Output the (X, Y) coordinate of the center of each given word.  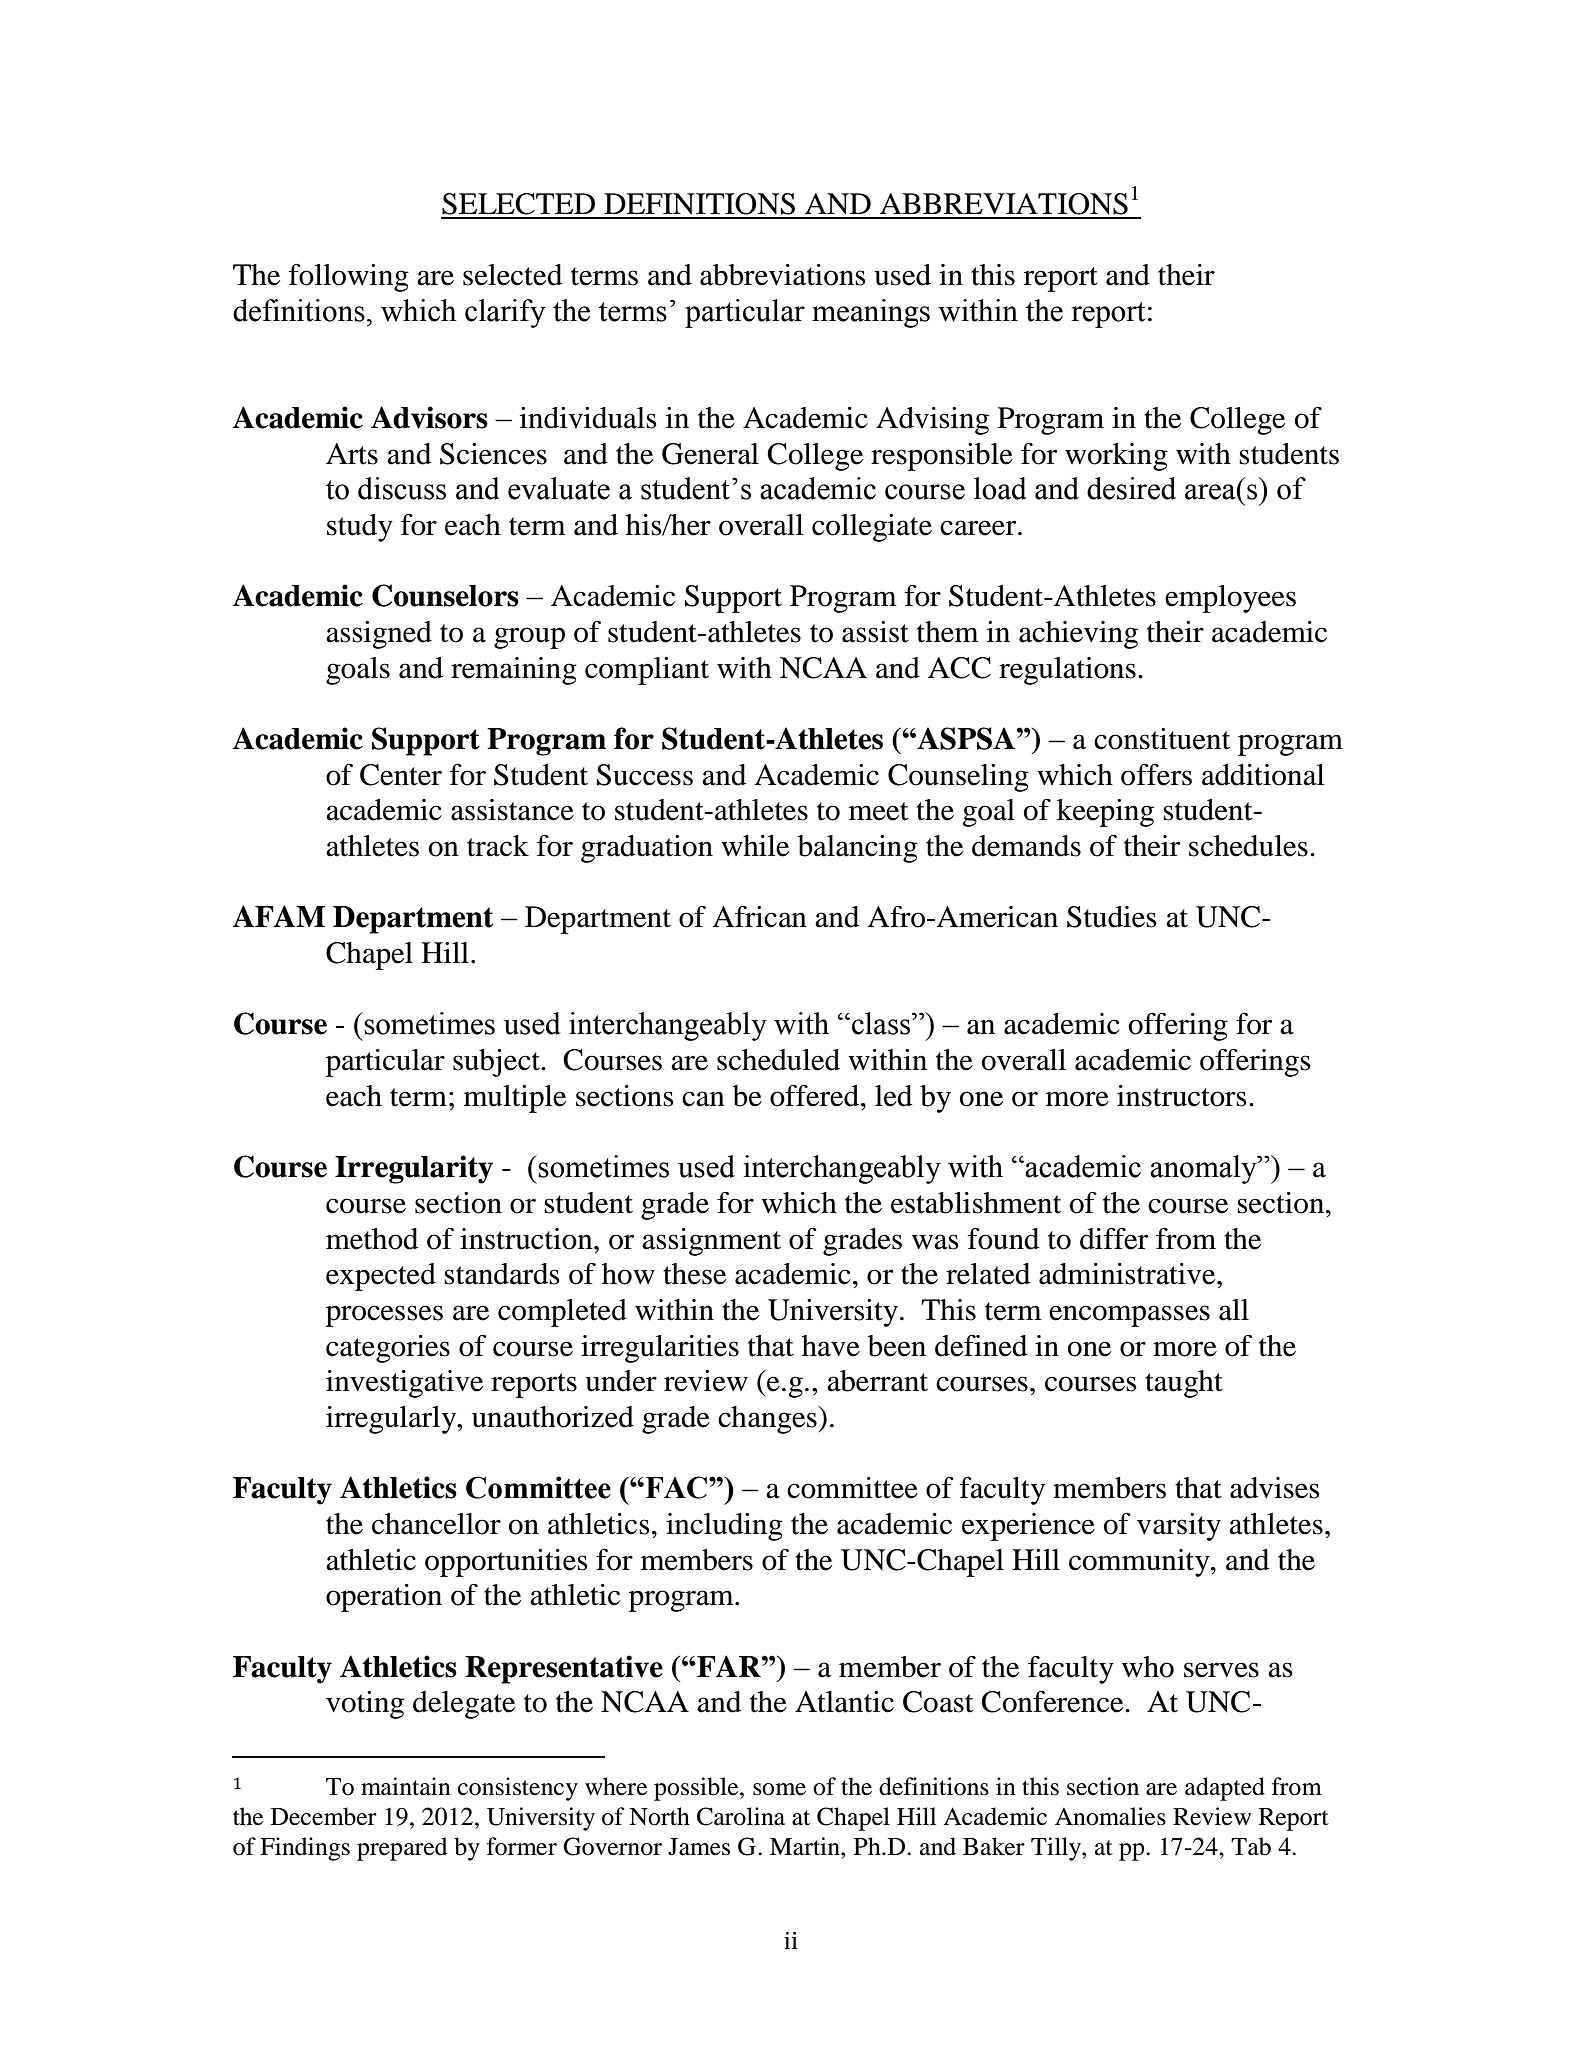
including (724, 1527)
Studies (1112, 917)
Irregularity (414, 1169)
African (760, 917)
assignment (711, 1242)
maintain (406, 1786)
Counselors (445, 595)
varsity (1179, 1527)
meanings (871, 313)
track (498, 846)
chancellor (436, 1524)
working (1116, 457)
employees (1230, 599)
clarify (505, 313)
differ (1114, 1239)
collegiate (872, 528)
